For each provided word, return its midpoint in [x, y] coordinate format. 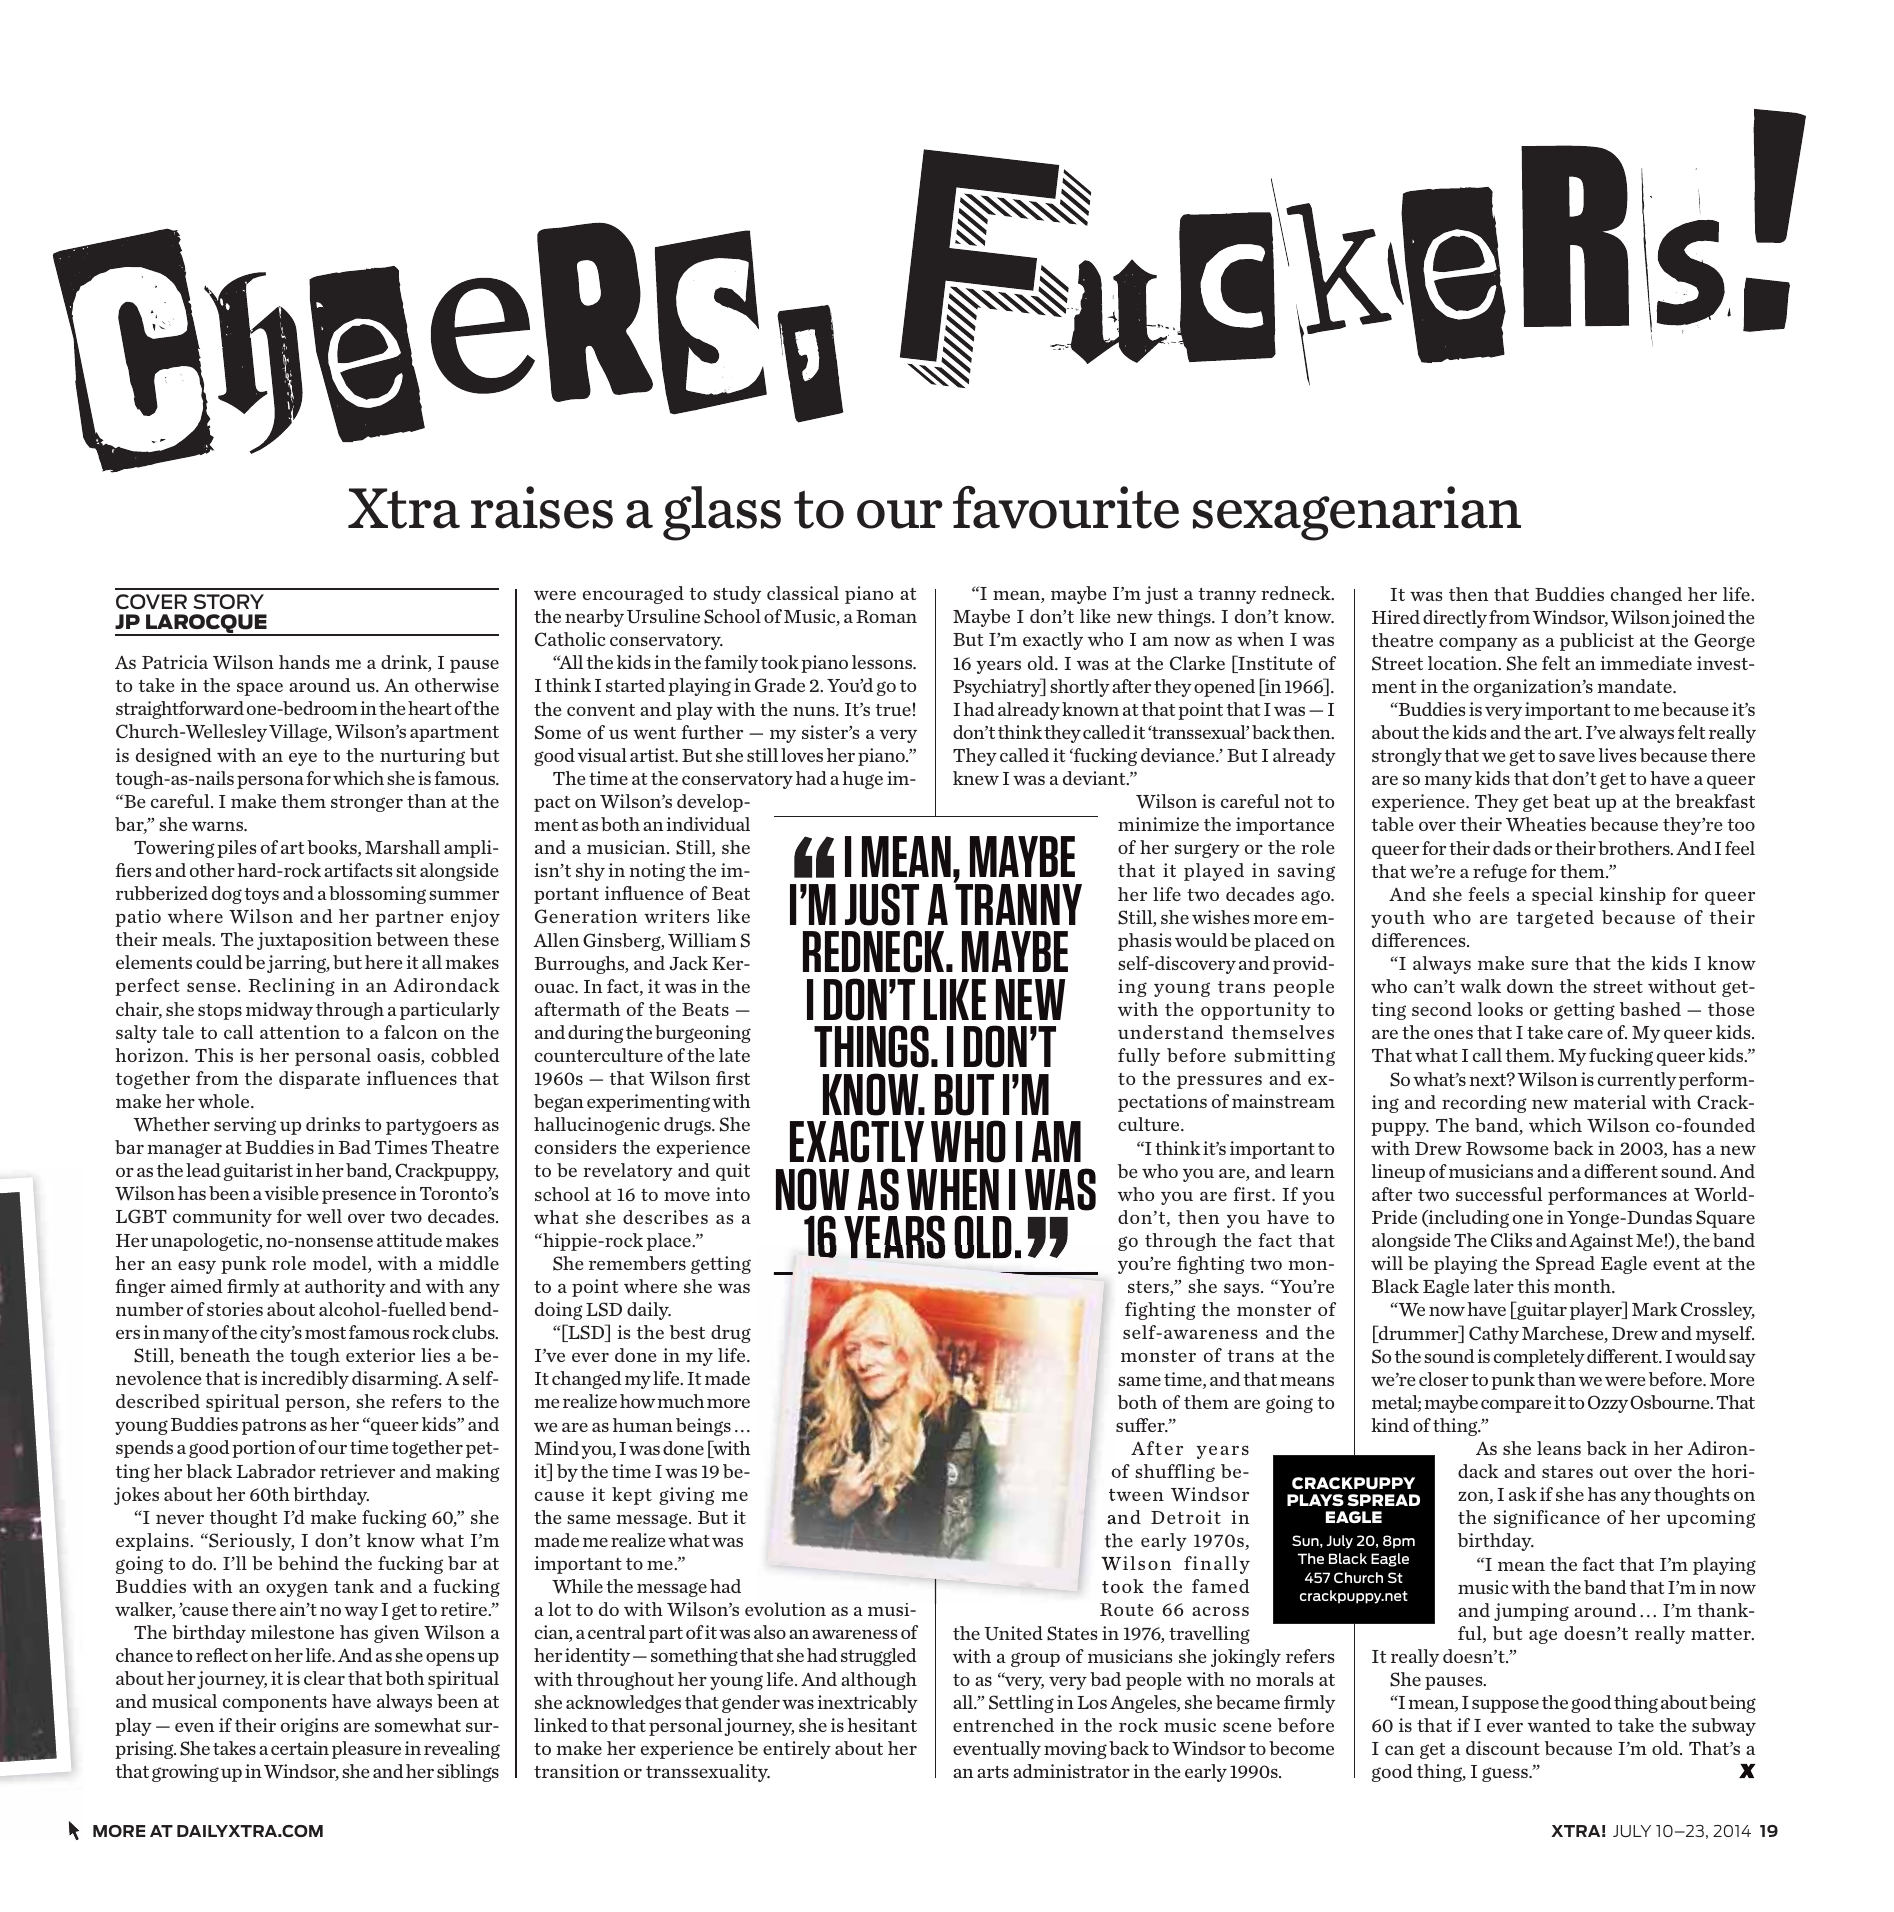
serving [245, 1126]
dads [1512, 848]
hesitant [882, 1725]
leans [1559, 1448]
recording [1484, 1104]
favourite [1066, 507]
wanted [1559, 1725]
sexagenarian [1357, 513]
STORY [228, 601]
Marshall [402, 847]
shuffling [1175, 1473]
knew [976, 778]
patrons [274, 1427]
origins [309, 1727]
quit [733, 1172]
